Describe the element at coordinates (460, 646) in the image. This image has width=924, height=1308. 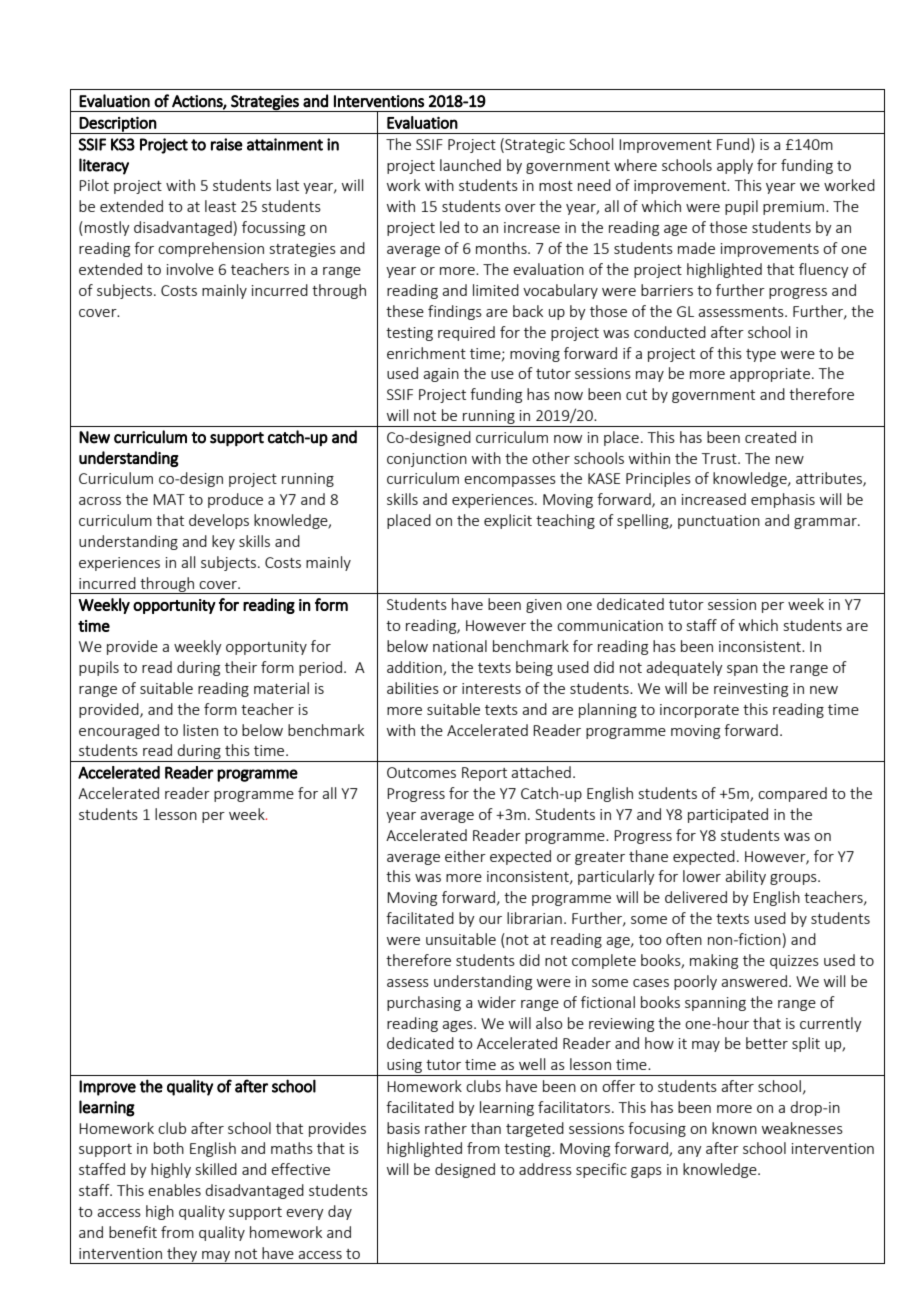
I see `national` at that location.
